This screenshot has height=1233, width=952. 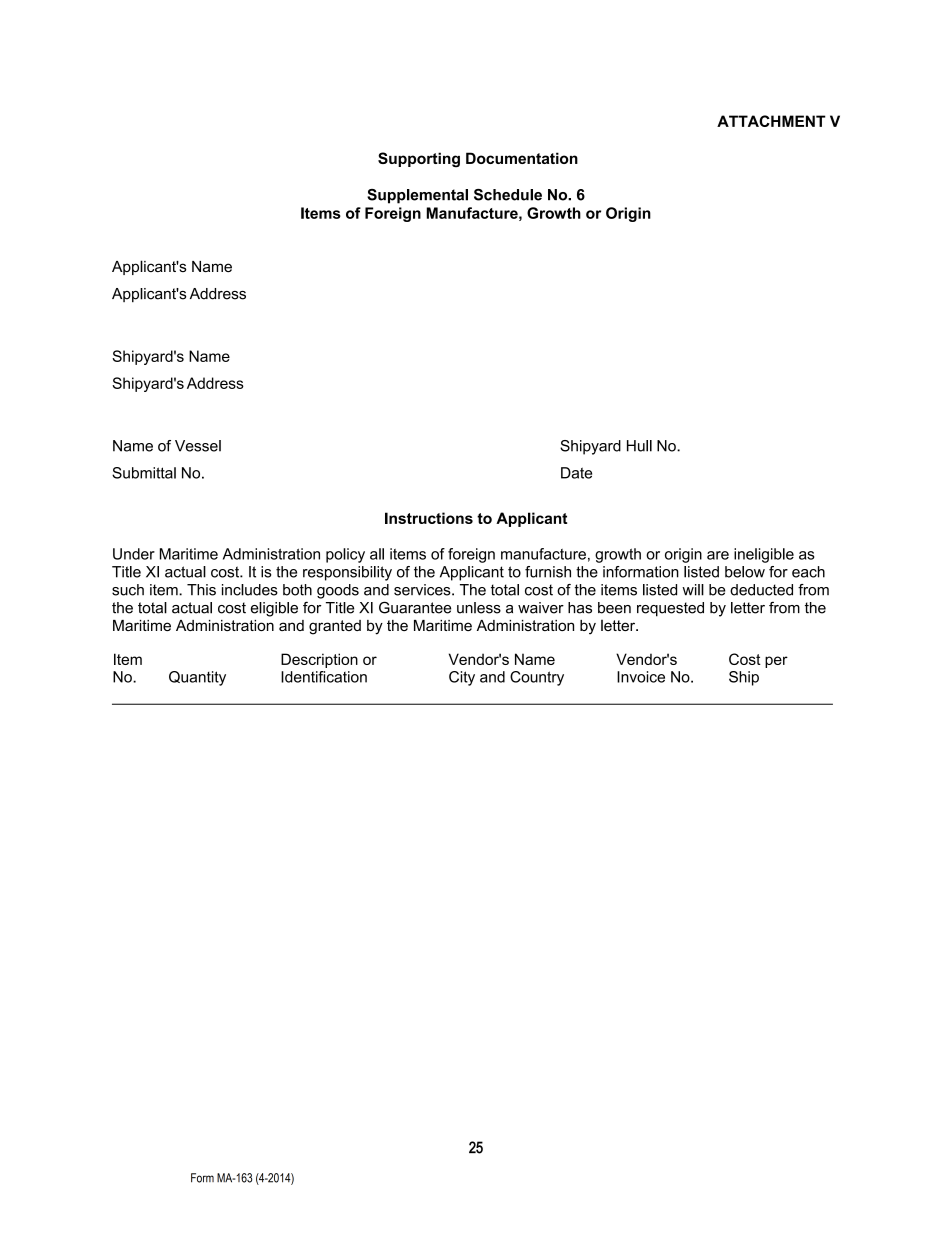 What do you see at coordinates (429, 518) in the screenshot?
I see `Instructions` at bounding box center [429, 518].
